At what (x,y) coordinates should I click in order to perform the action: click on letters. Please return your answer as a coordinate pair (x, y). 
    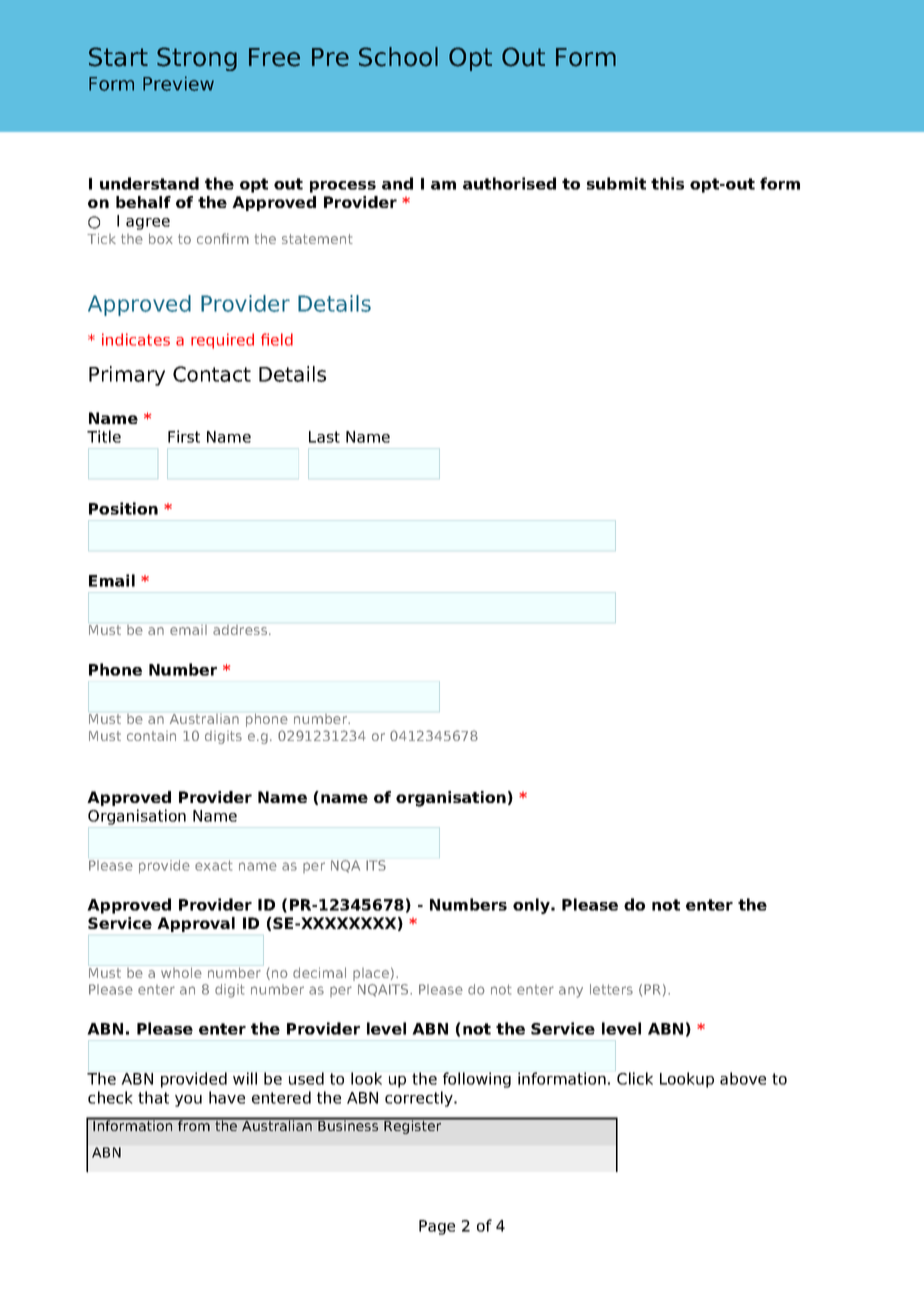
    Looking at the image, I should click on (611, 989).
